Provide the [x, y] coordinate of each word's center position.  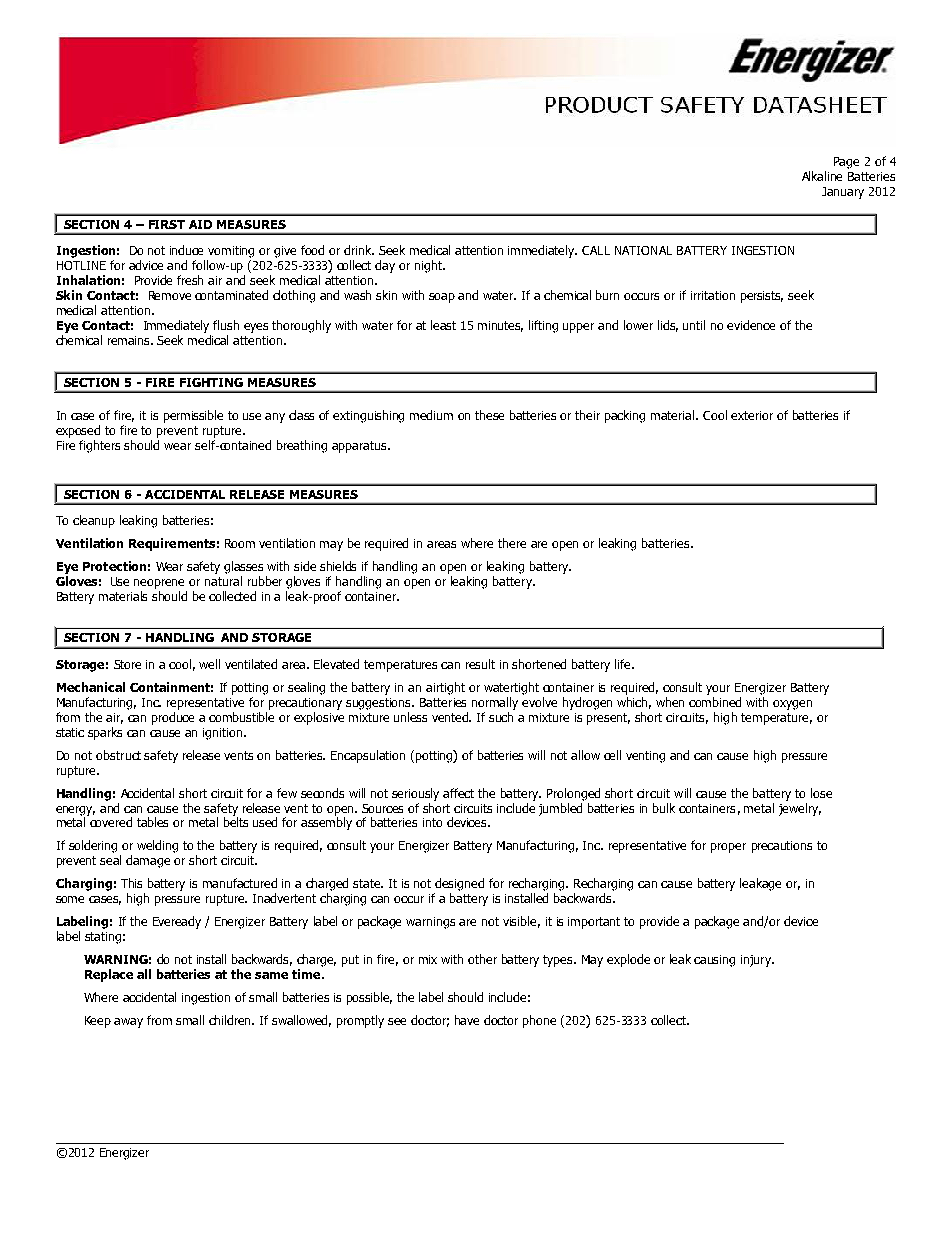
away [128, 1023]
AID [200, 224]
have [467, 1020]
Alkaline [822, 176]
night [430, 266]
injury [757, 961]
